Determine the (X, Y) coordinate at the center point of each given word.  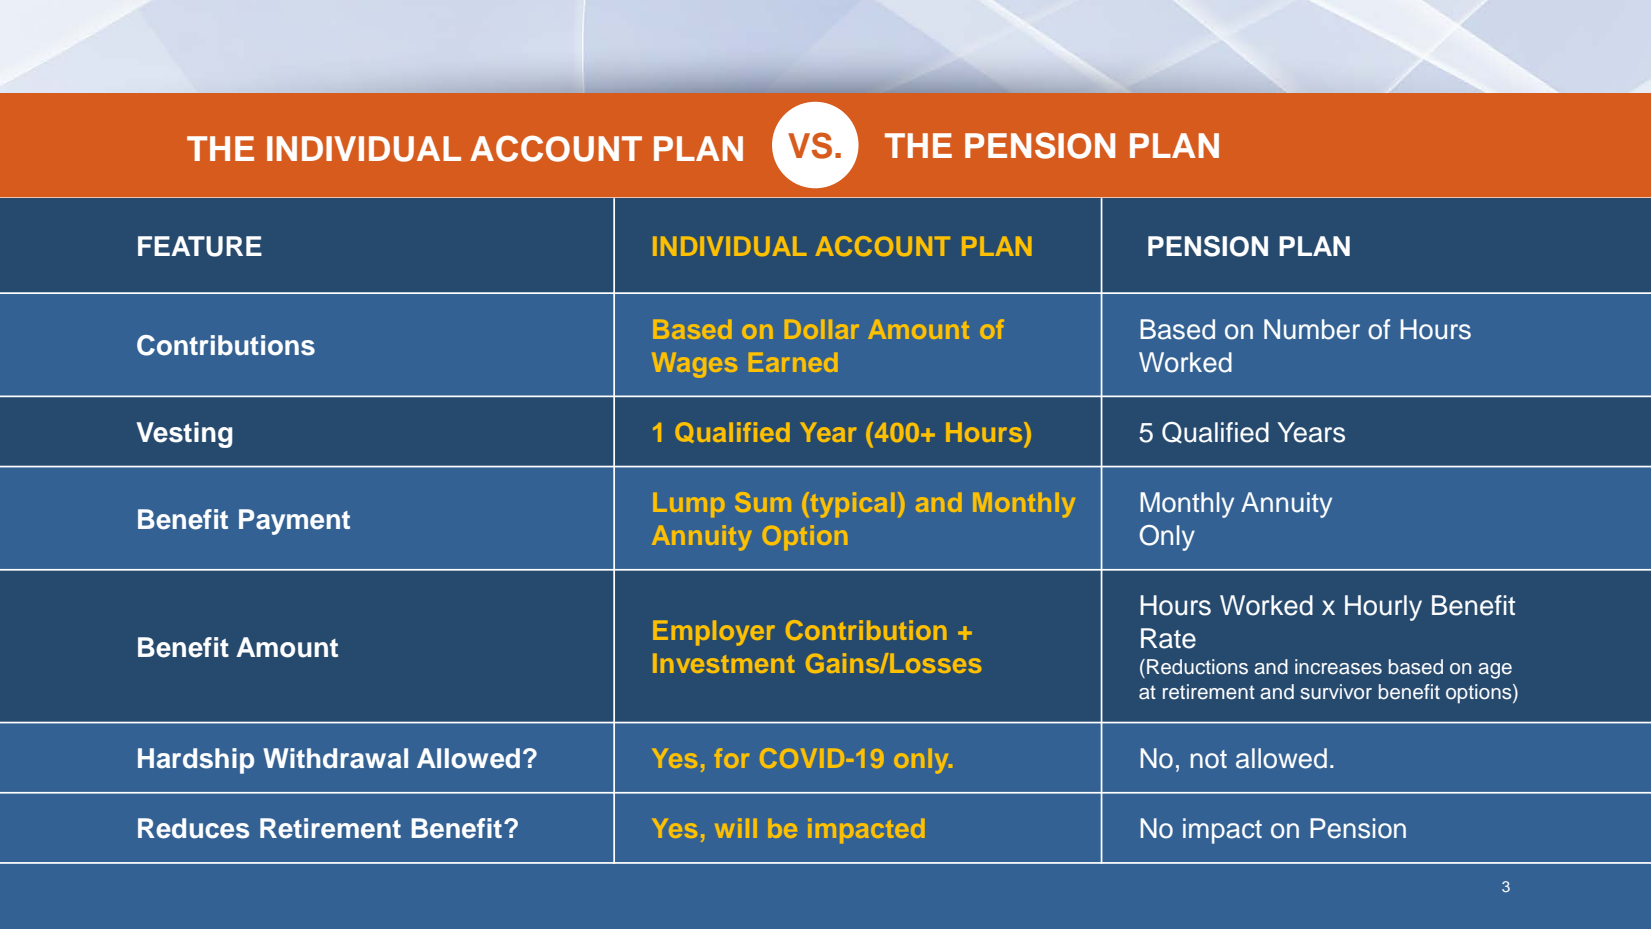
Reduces (193, 828)
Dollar (822, 329)
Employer (714, 633)
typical (851, 504)
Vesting (184, 435)
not (1209, 759)
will (735, 828)
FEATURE (200, 246)
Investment (724, 663)
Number (1312, 329)
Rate (1168, 638)
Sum (763, 502)
